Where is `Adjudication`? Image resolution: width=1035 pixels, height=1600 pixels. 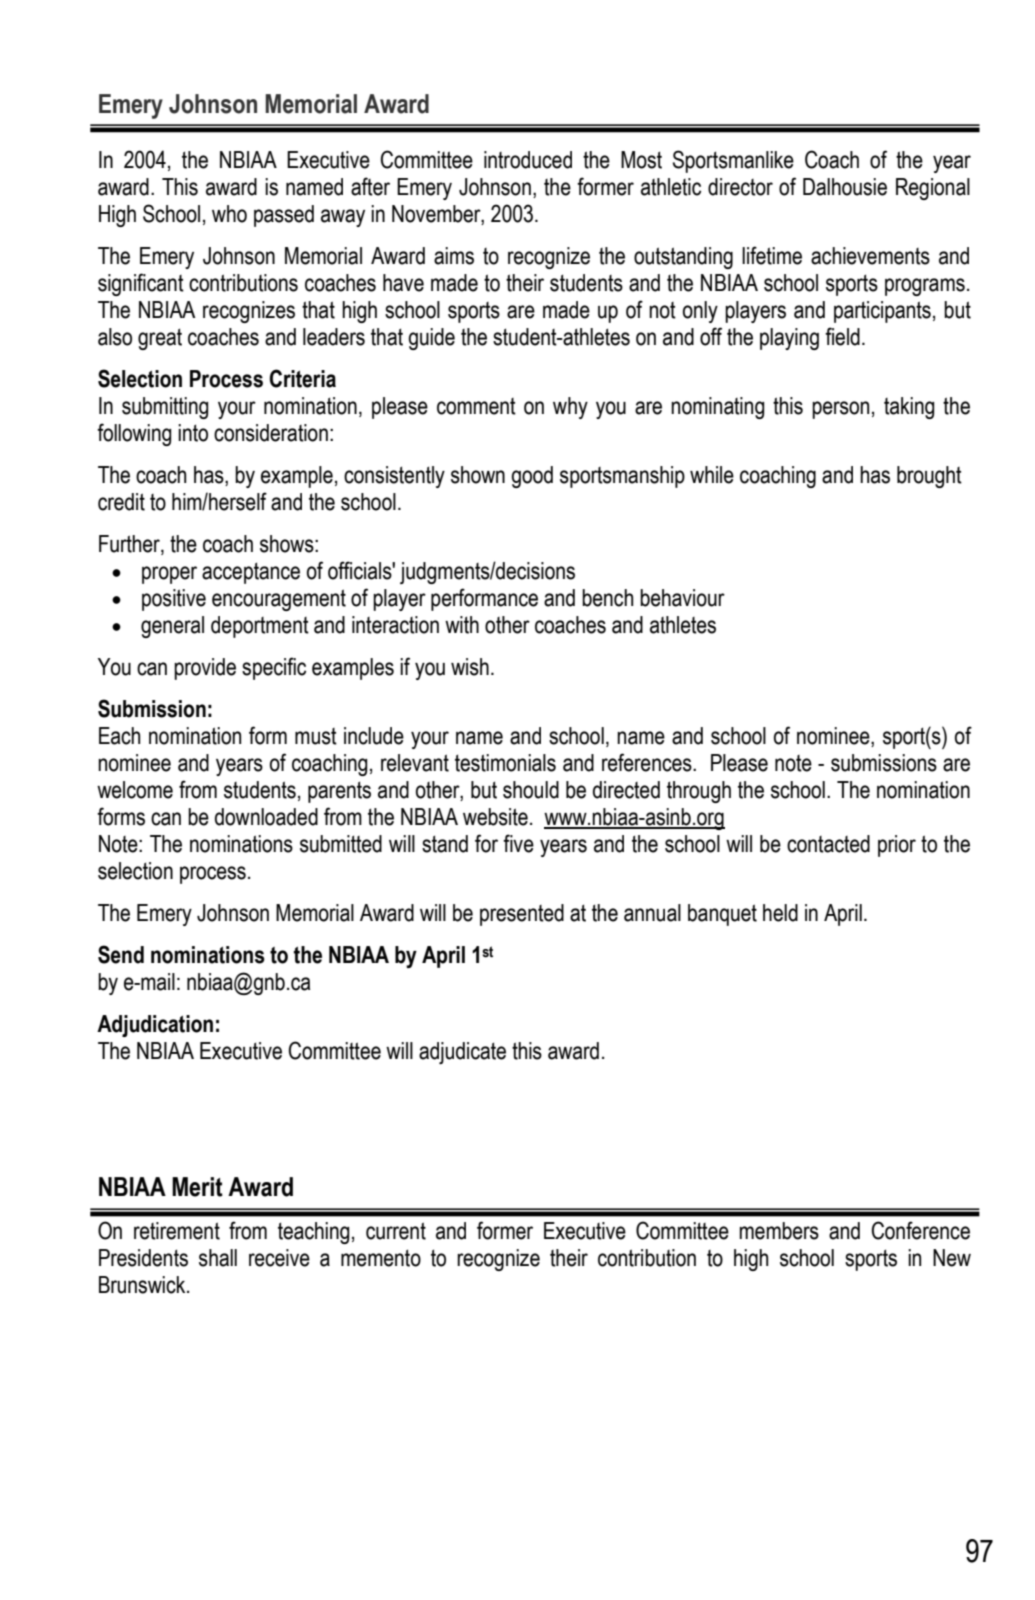 Adjudication is located at coordinates (155, 1026).
